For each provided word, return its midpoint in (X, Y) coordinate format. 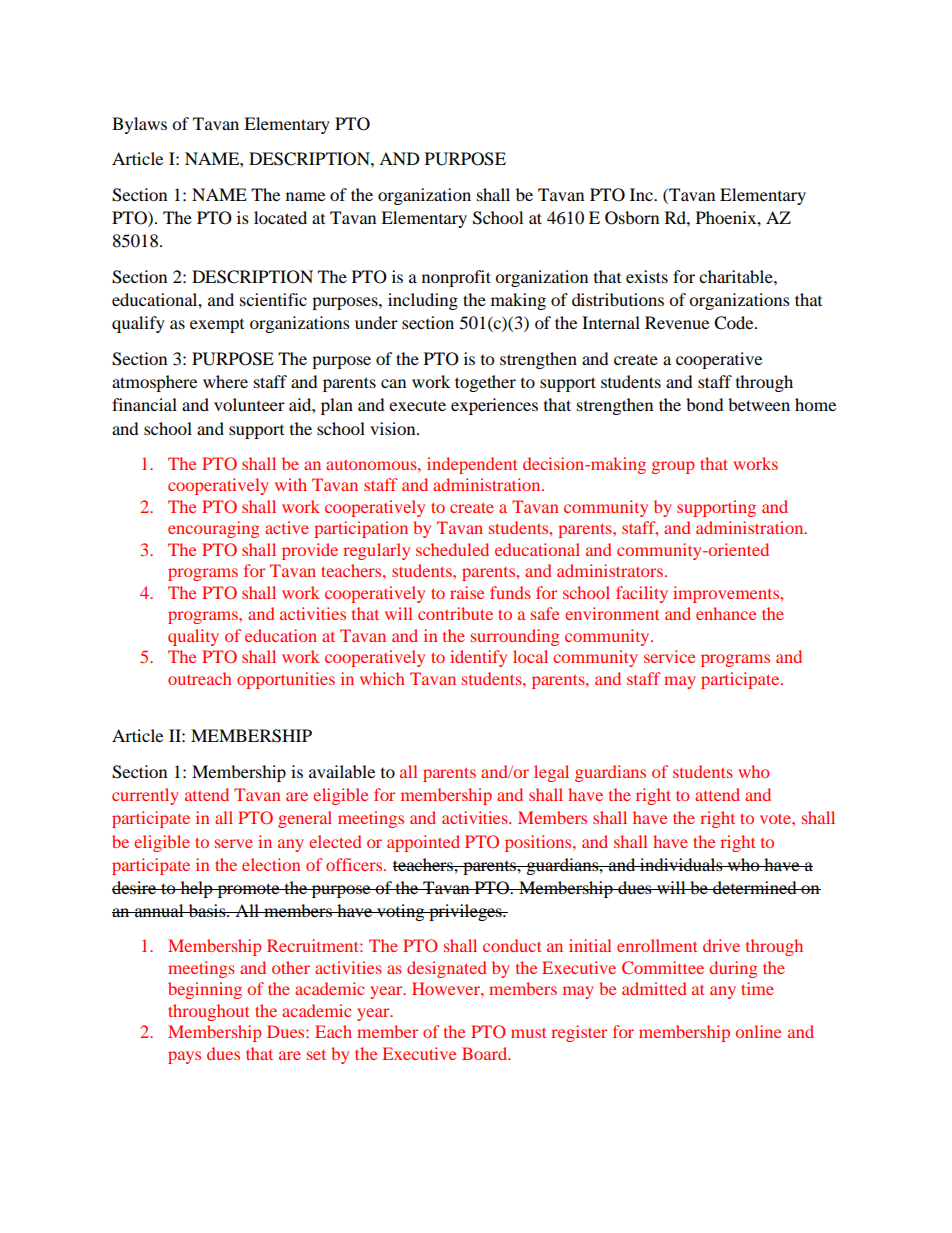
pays (184, 1057)
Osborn (632, 218)
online (758, 1031)
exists (647, 276)
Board (486, 1053)
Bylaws (139, 125)
